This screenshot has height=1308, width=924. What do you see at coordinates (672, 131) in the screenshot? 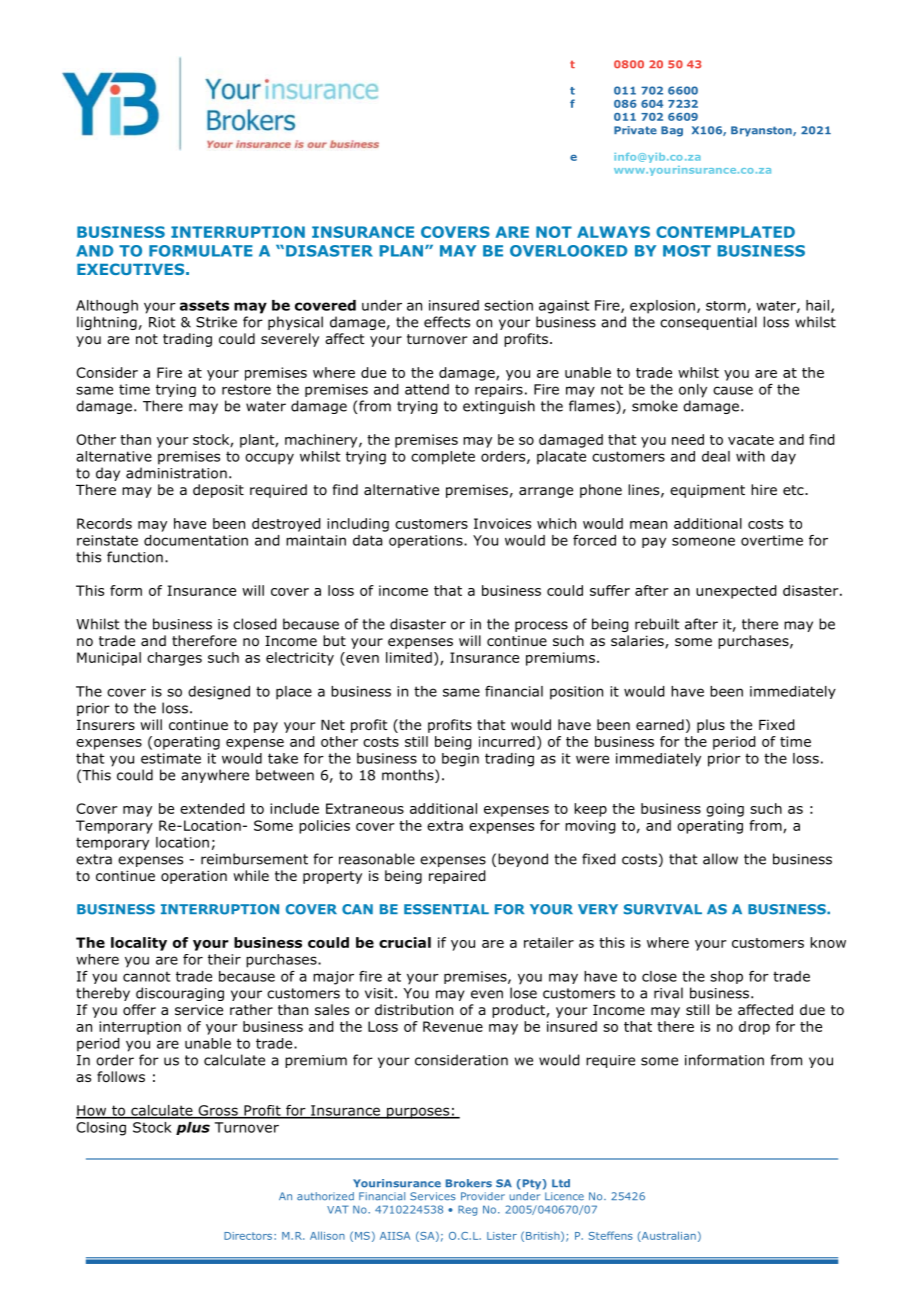
I see `Bag` at bounding box center [672, 131].
